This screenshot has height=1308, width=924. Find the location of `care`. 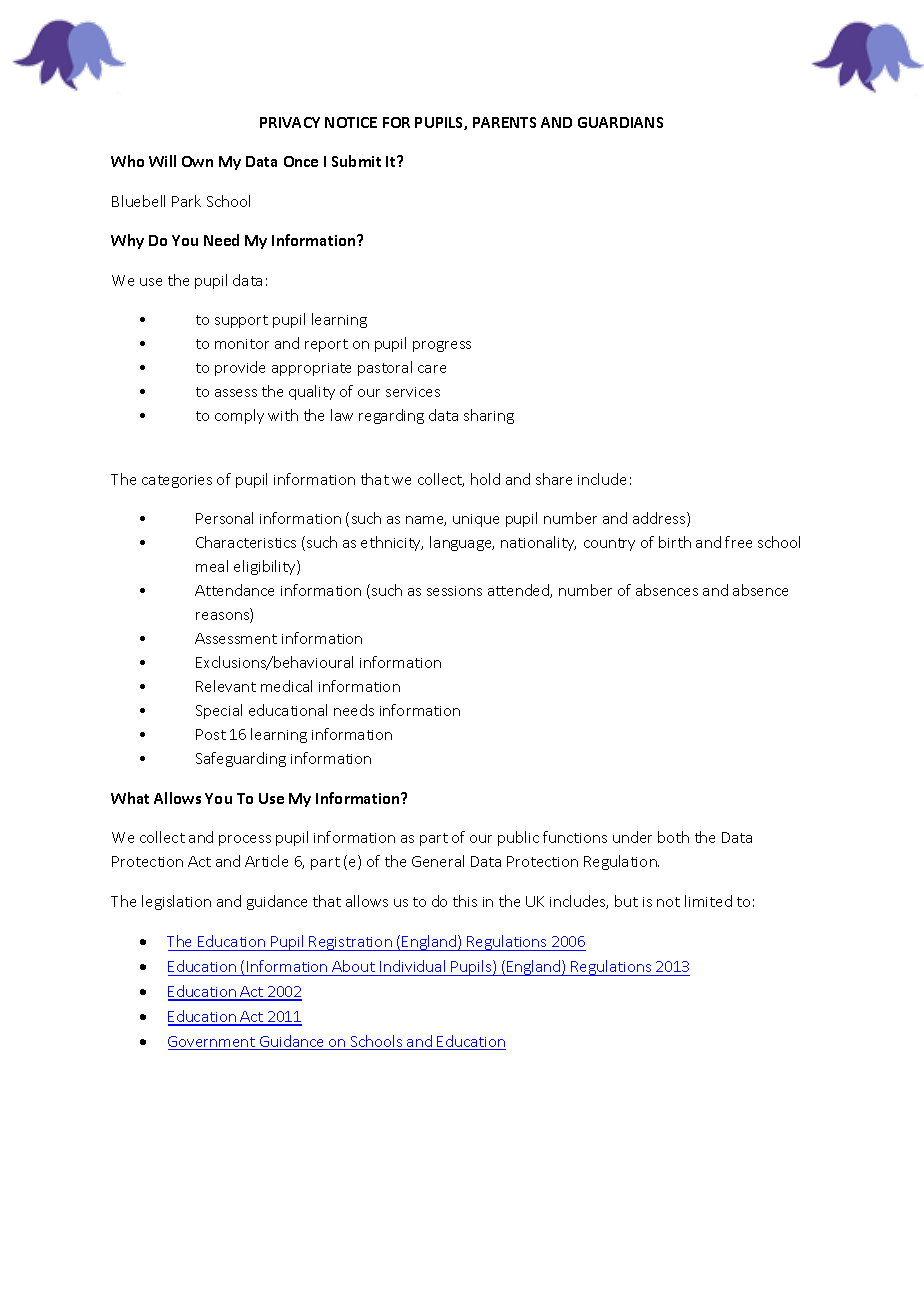

care is located at coordinates (432, 369).
